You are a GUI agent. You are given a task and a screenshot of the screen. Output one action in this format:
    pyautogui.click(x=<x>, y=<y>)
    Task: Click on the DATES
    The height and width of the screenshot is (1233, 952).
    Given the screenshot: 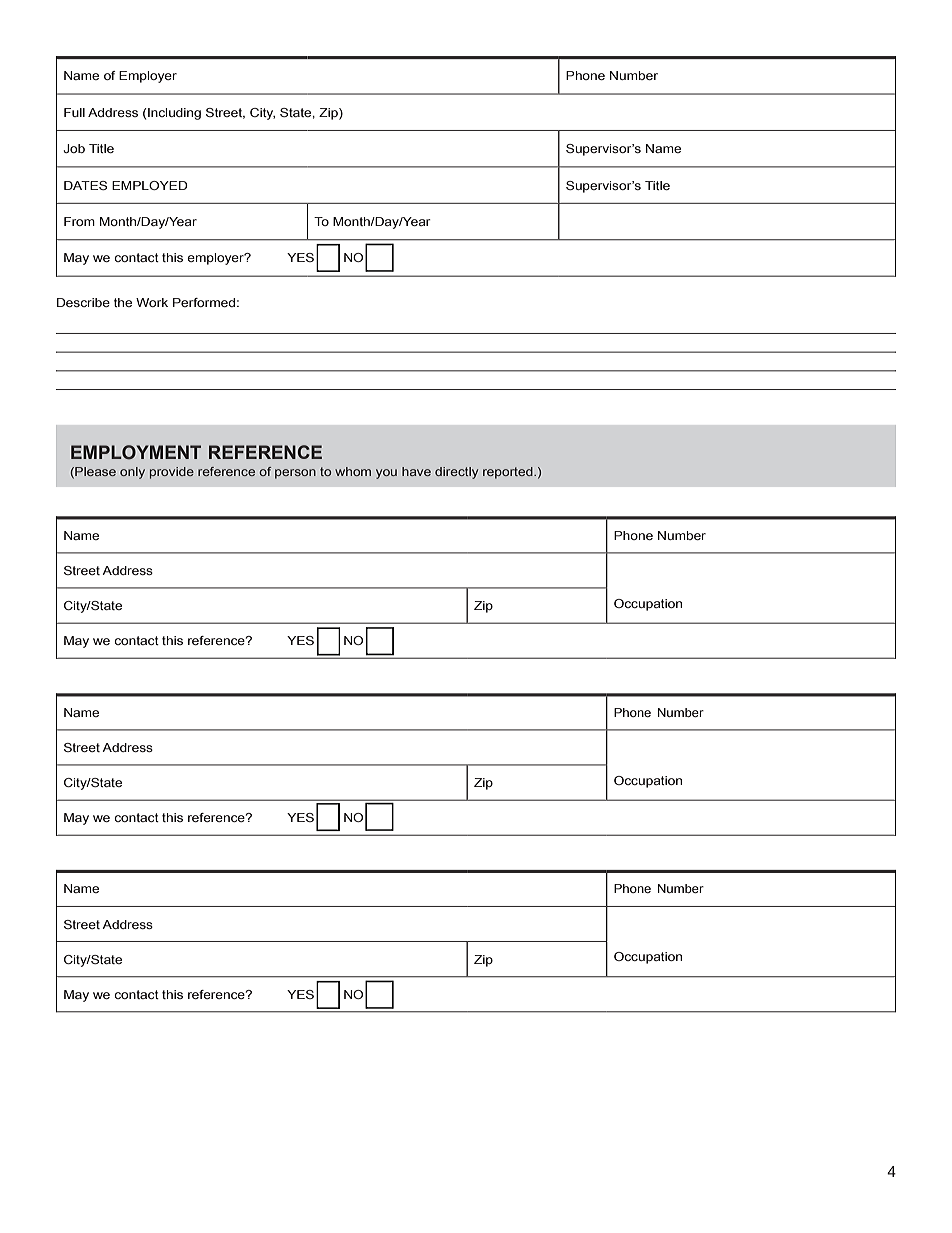 What is the action you would take?
    pyautogui.click(x=85, y=185)
